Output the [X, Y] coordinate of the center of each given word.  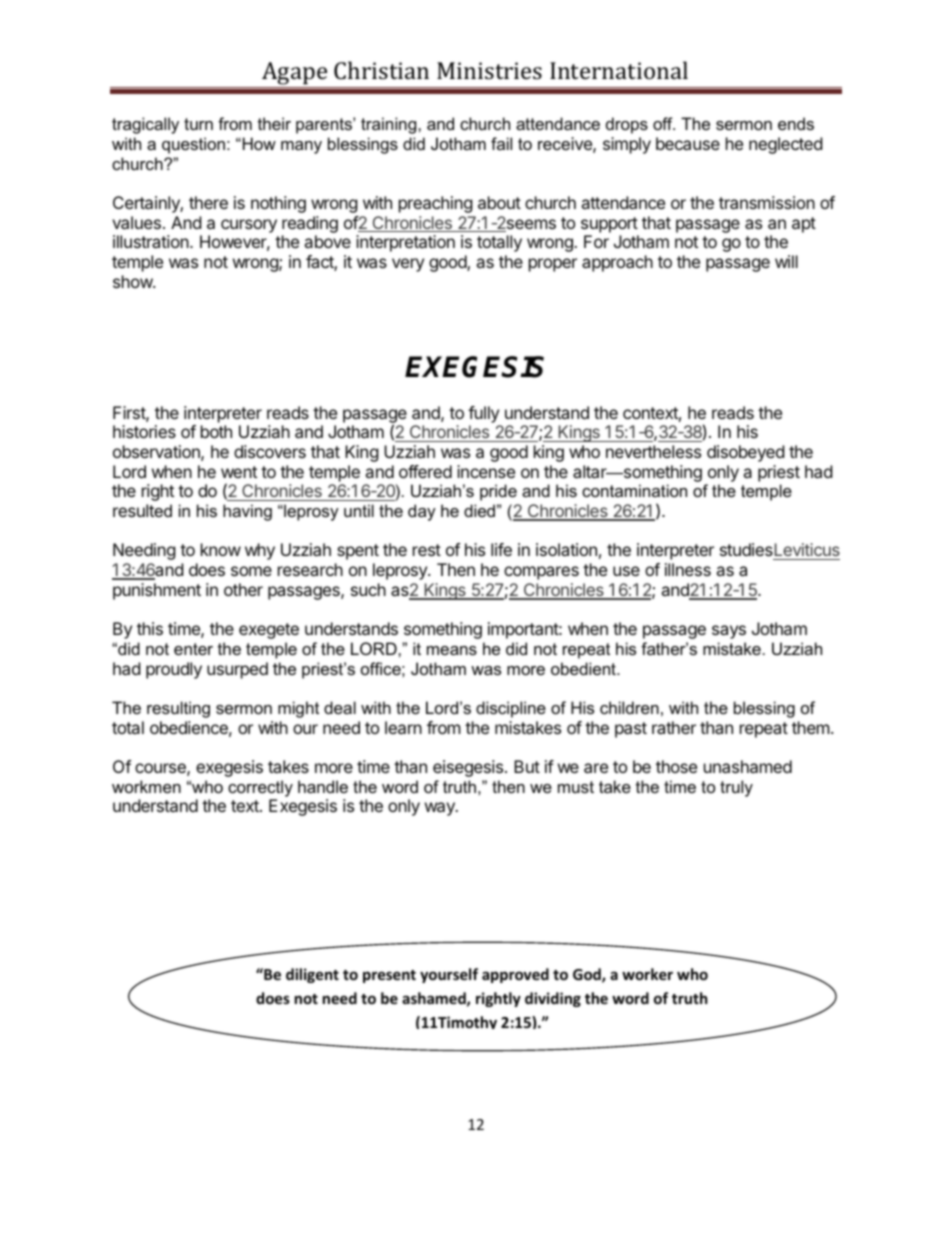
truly [736, 788]
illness [688, 569]
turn [198, 124]
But [527, 766]
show [133, 281]
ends [796, 123]
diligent [312, 975]
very [408, 265]
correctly [260, 788]
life [501, 549]
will [786, 261]
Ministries [489, 70]
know [221, 549]
